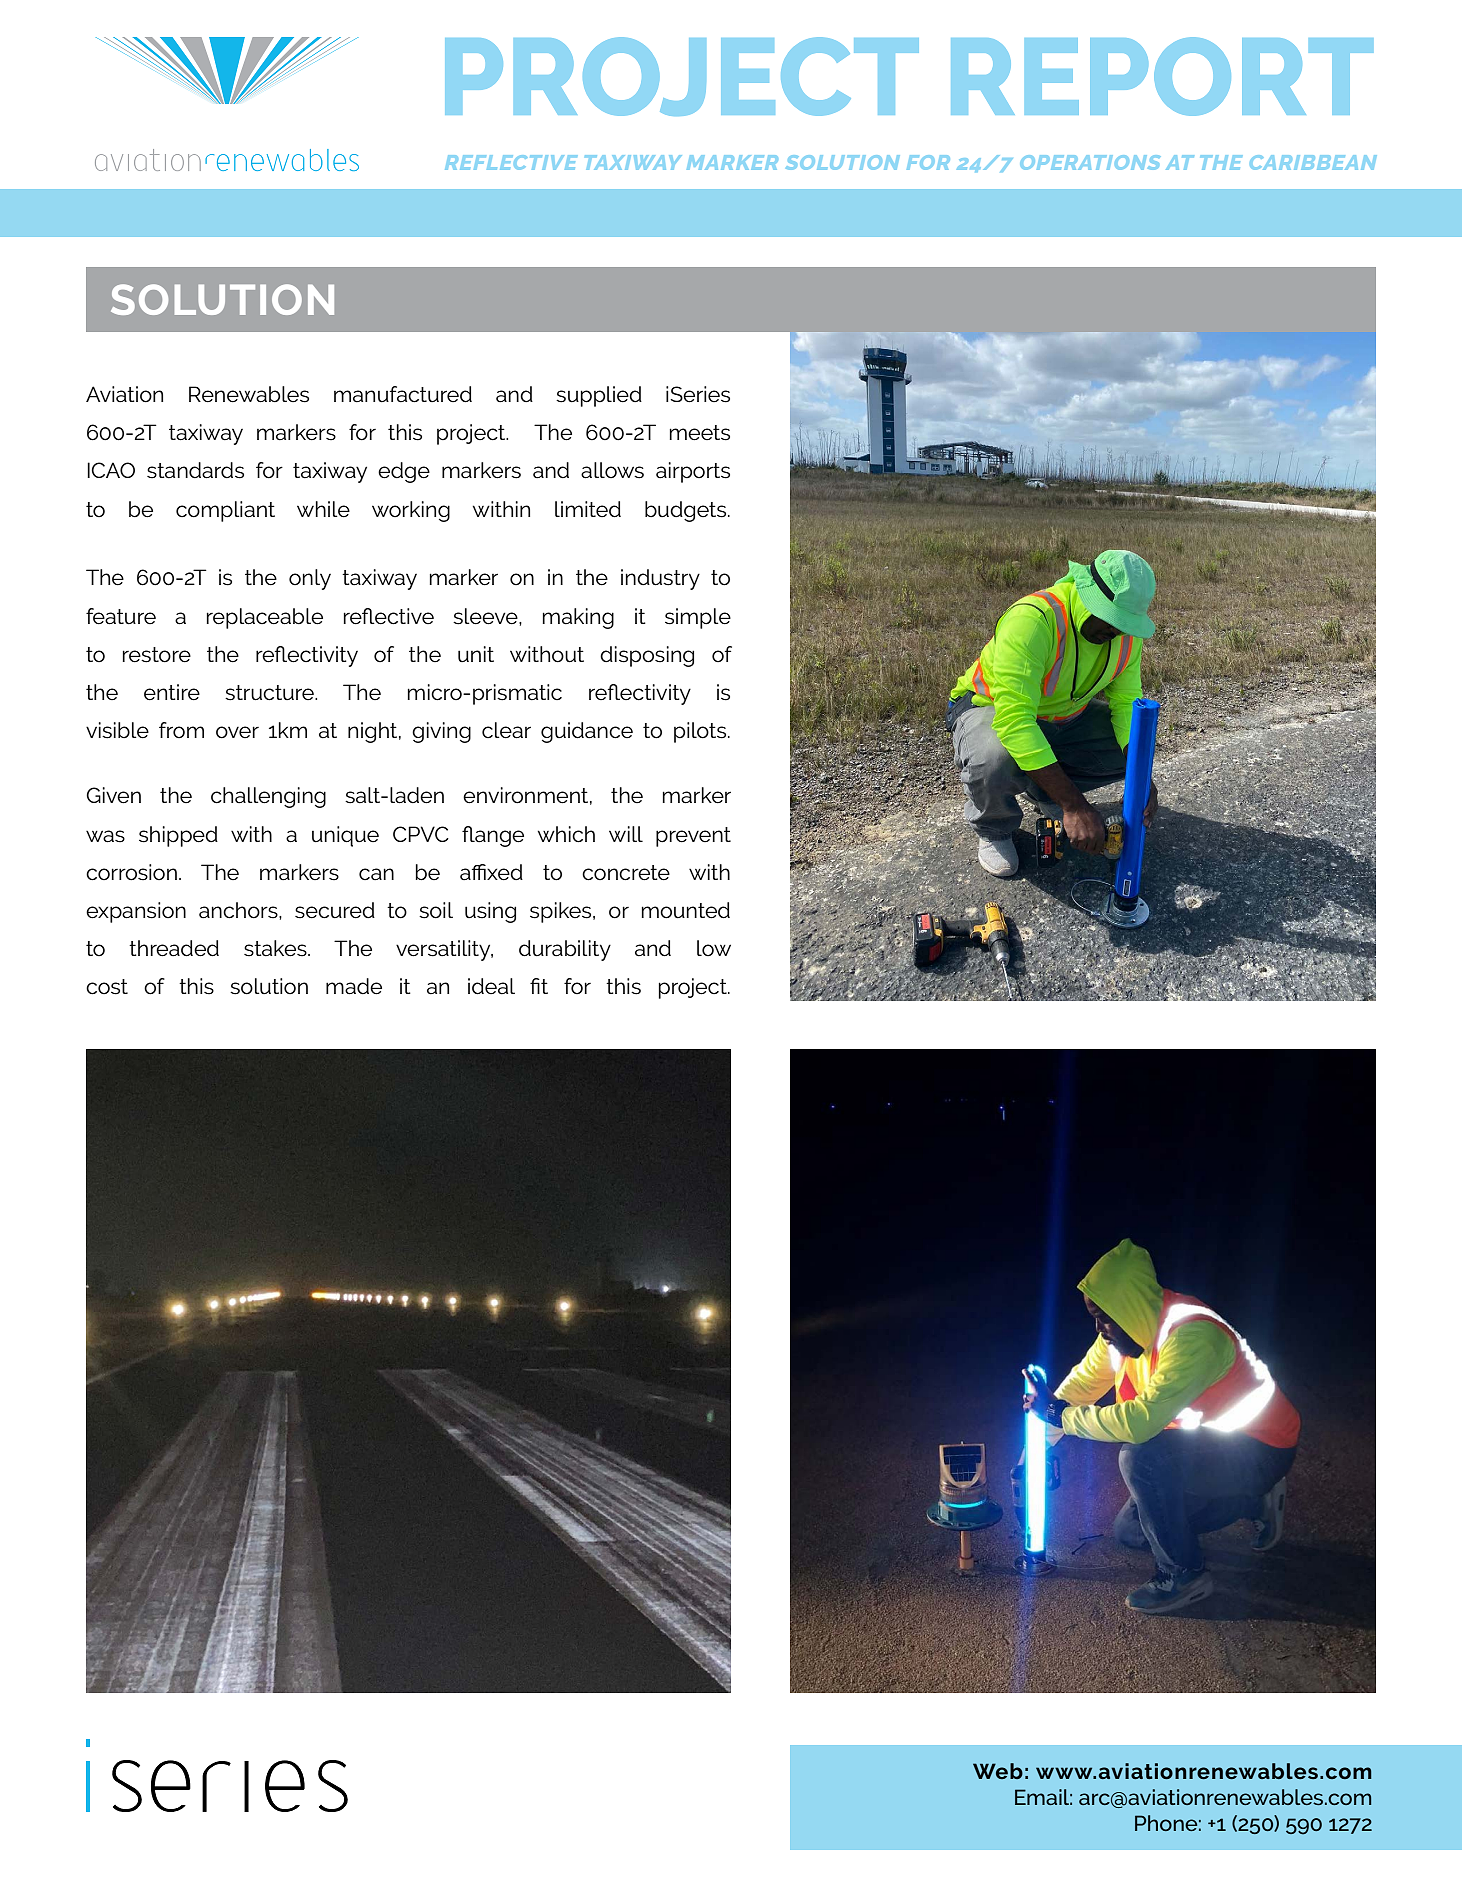 The image size is (1462, 1892). Describe the element at coordinates (403, 394) in the screenshot. I see `manufactured` at that location.
